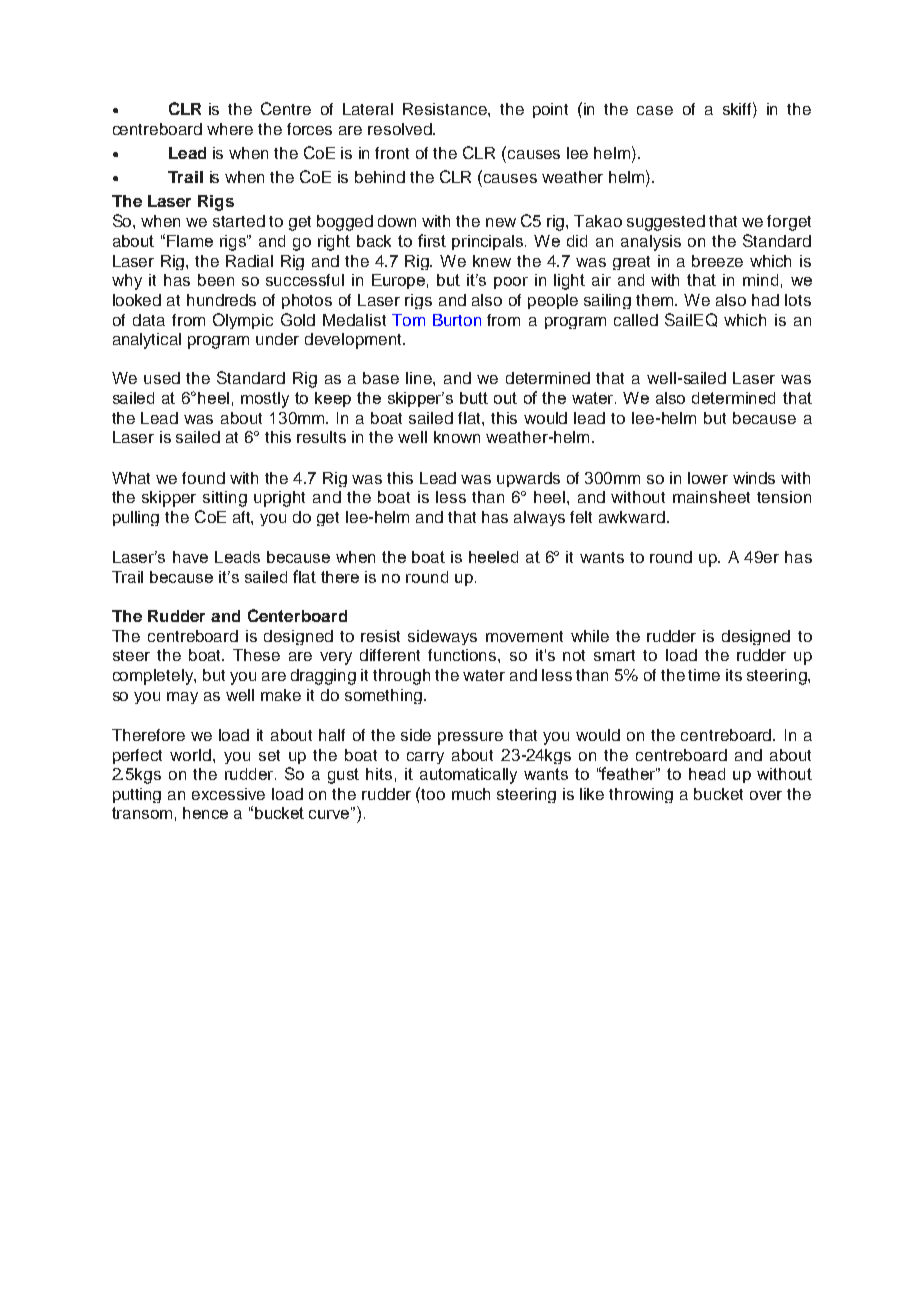  What do you see at coordinates (457, 437) in the screenshot?
I see `known` at bounding box center [457, 437].
